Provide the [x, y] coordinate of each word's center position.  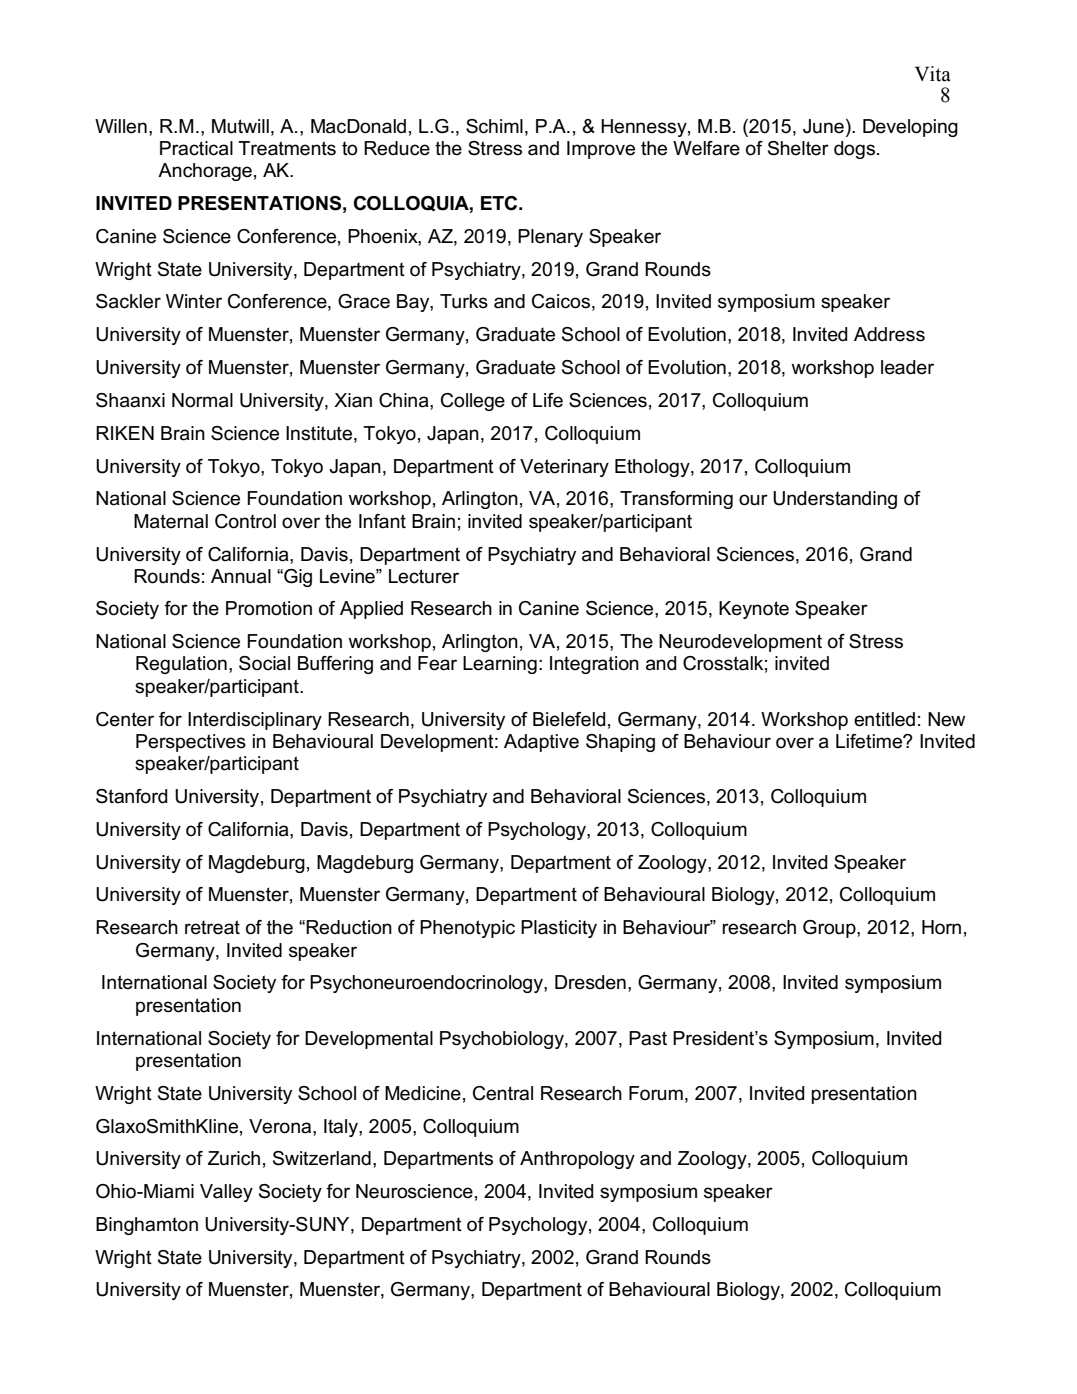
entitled [884, 719]
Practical [196, 148]
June [823, 126]
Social [264, 663]
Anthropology [577, 1160]
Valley [226, 1193]
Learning [500, 665]
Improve [601, 150]
